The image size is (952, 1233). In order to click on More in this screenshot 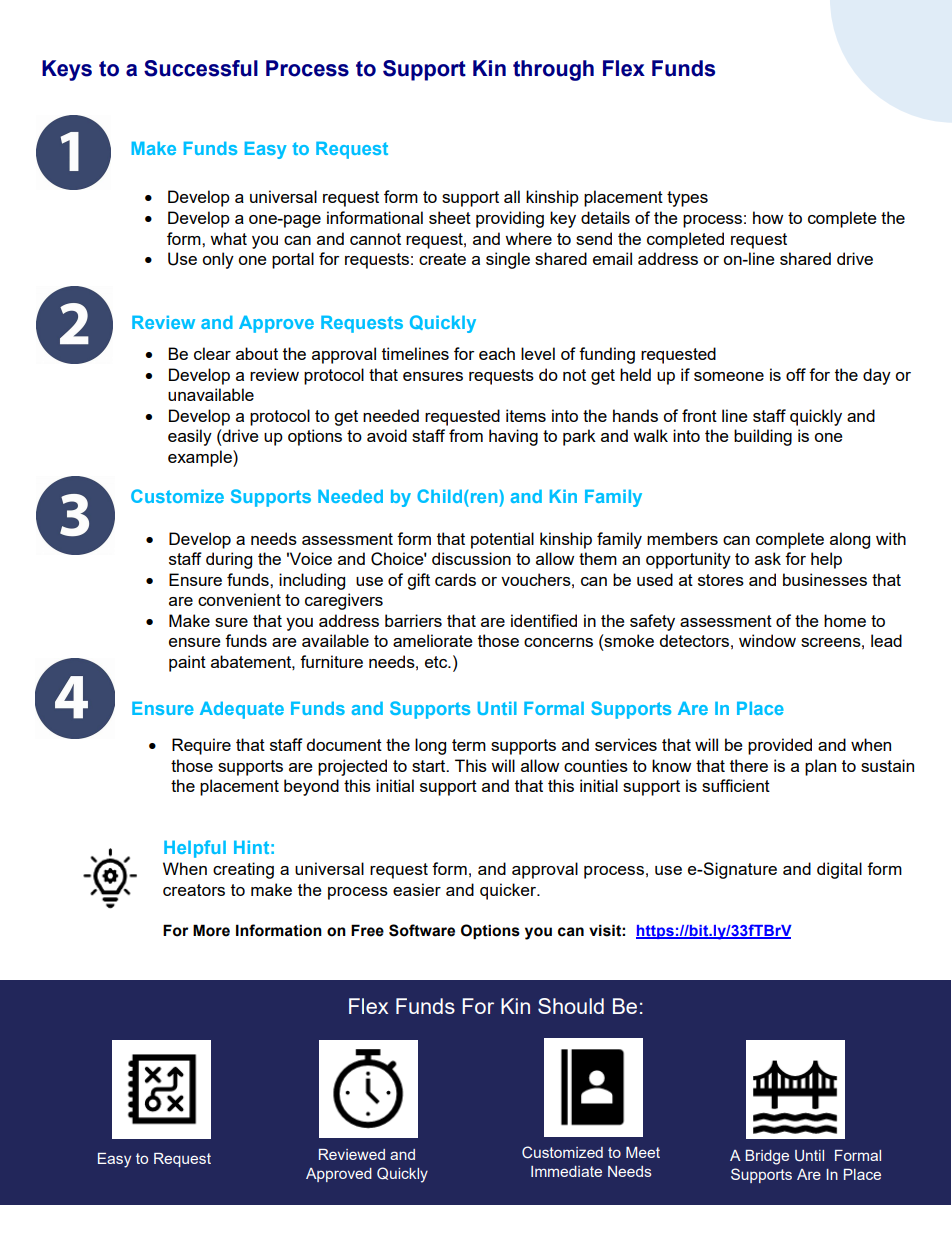, I will do `click(211, 930)`.
